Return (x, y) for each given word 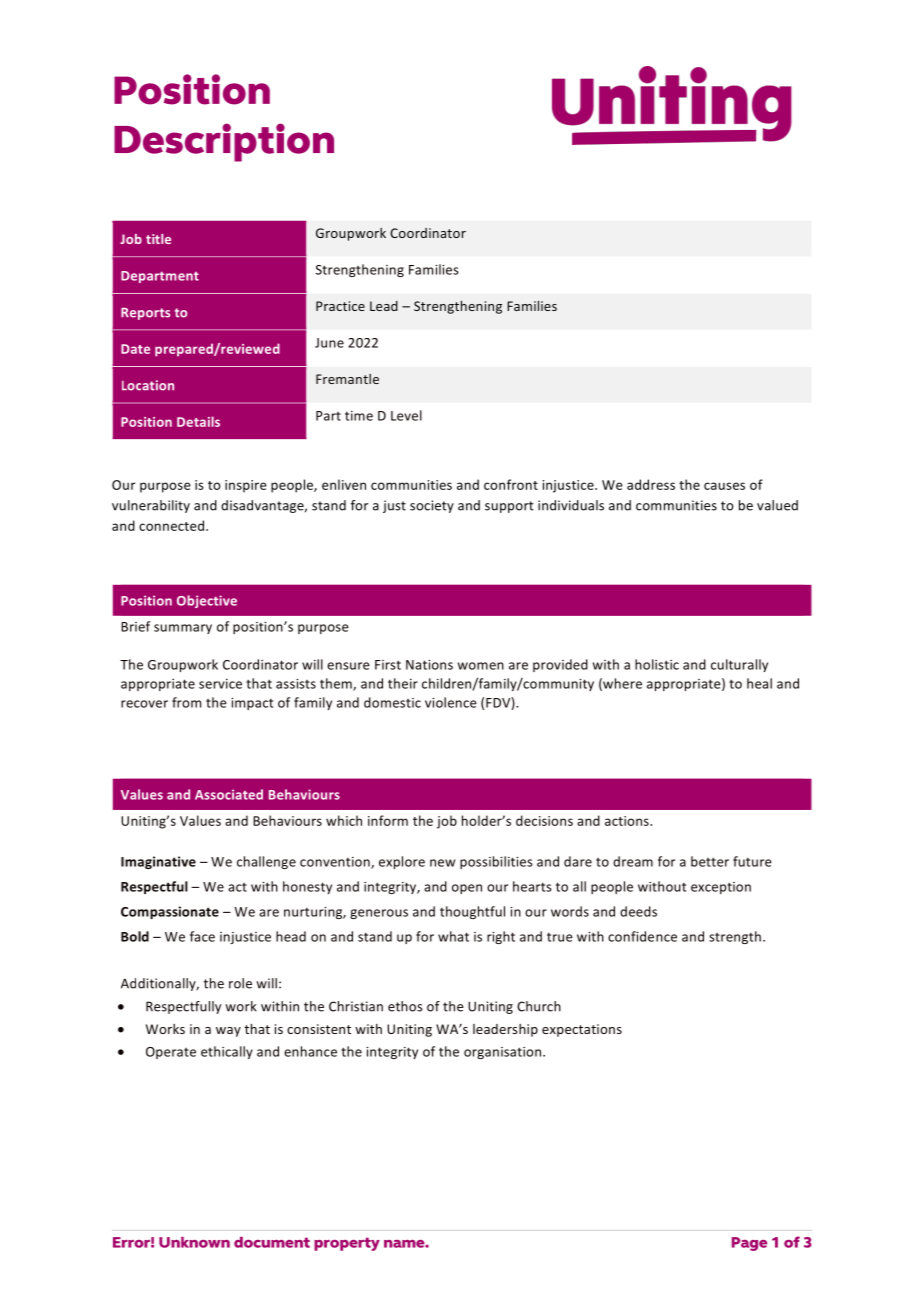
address (651, 484)
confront (511, 484)
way (228, 1032)
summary (183, 629)
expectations (582, 1030)
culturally (739, 665)
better (710, 861)
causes (724, 486)
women (481, 666)
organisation (504, 1053)
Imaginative (158, 862)
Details (198, 421)
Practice (340, 306)
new (442, 863)
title (158, 239)
